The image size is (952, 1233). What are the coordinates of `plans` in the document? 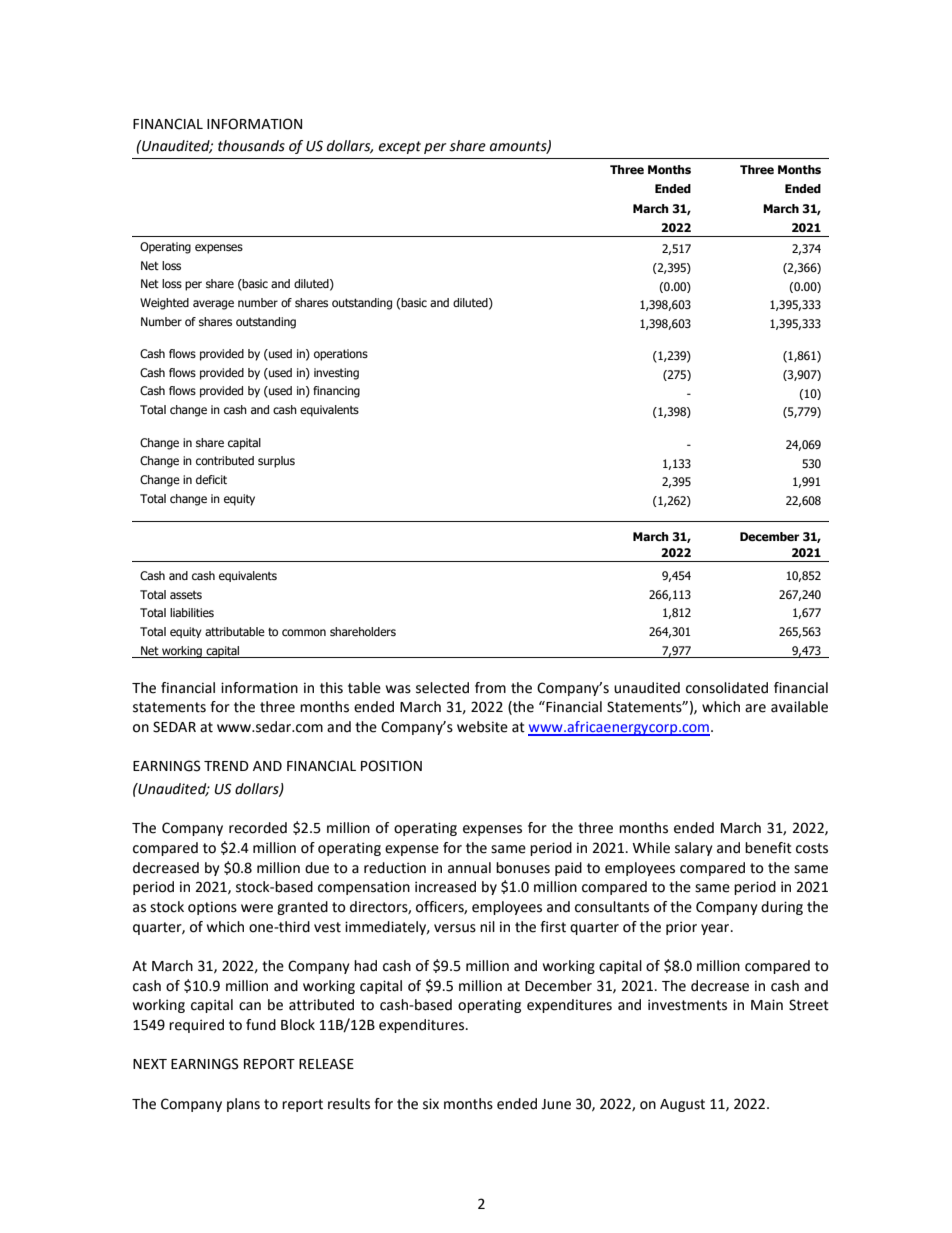 It's located at (243, 1105).
